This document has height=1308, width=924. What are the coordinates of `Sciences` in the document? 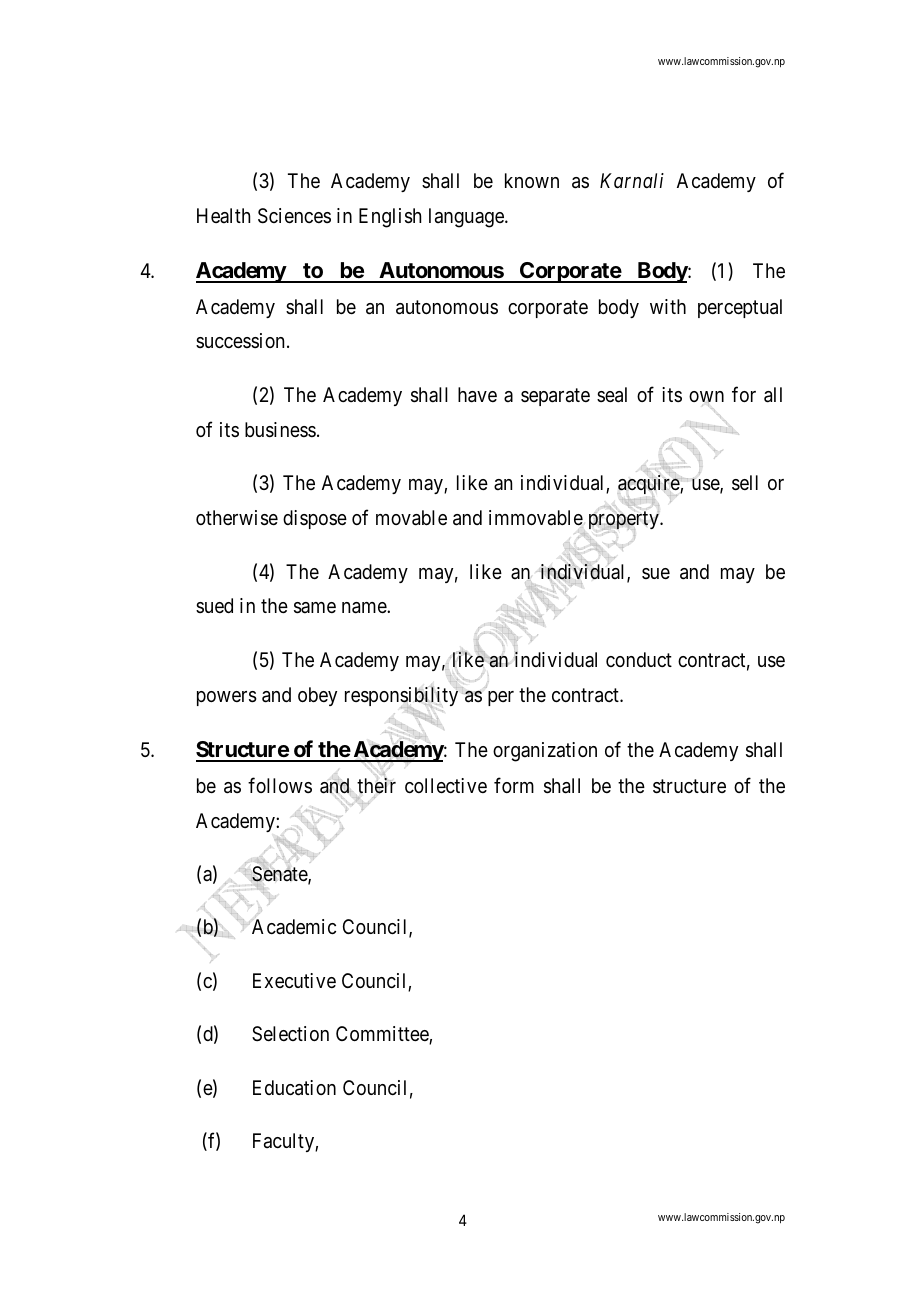 It's located at (294, 216).
